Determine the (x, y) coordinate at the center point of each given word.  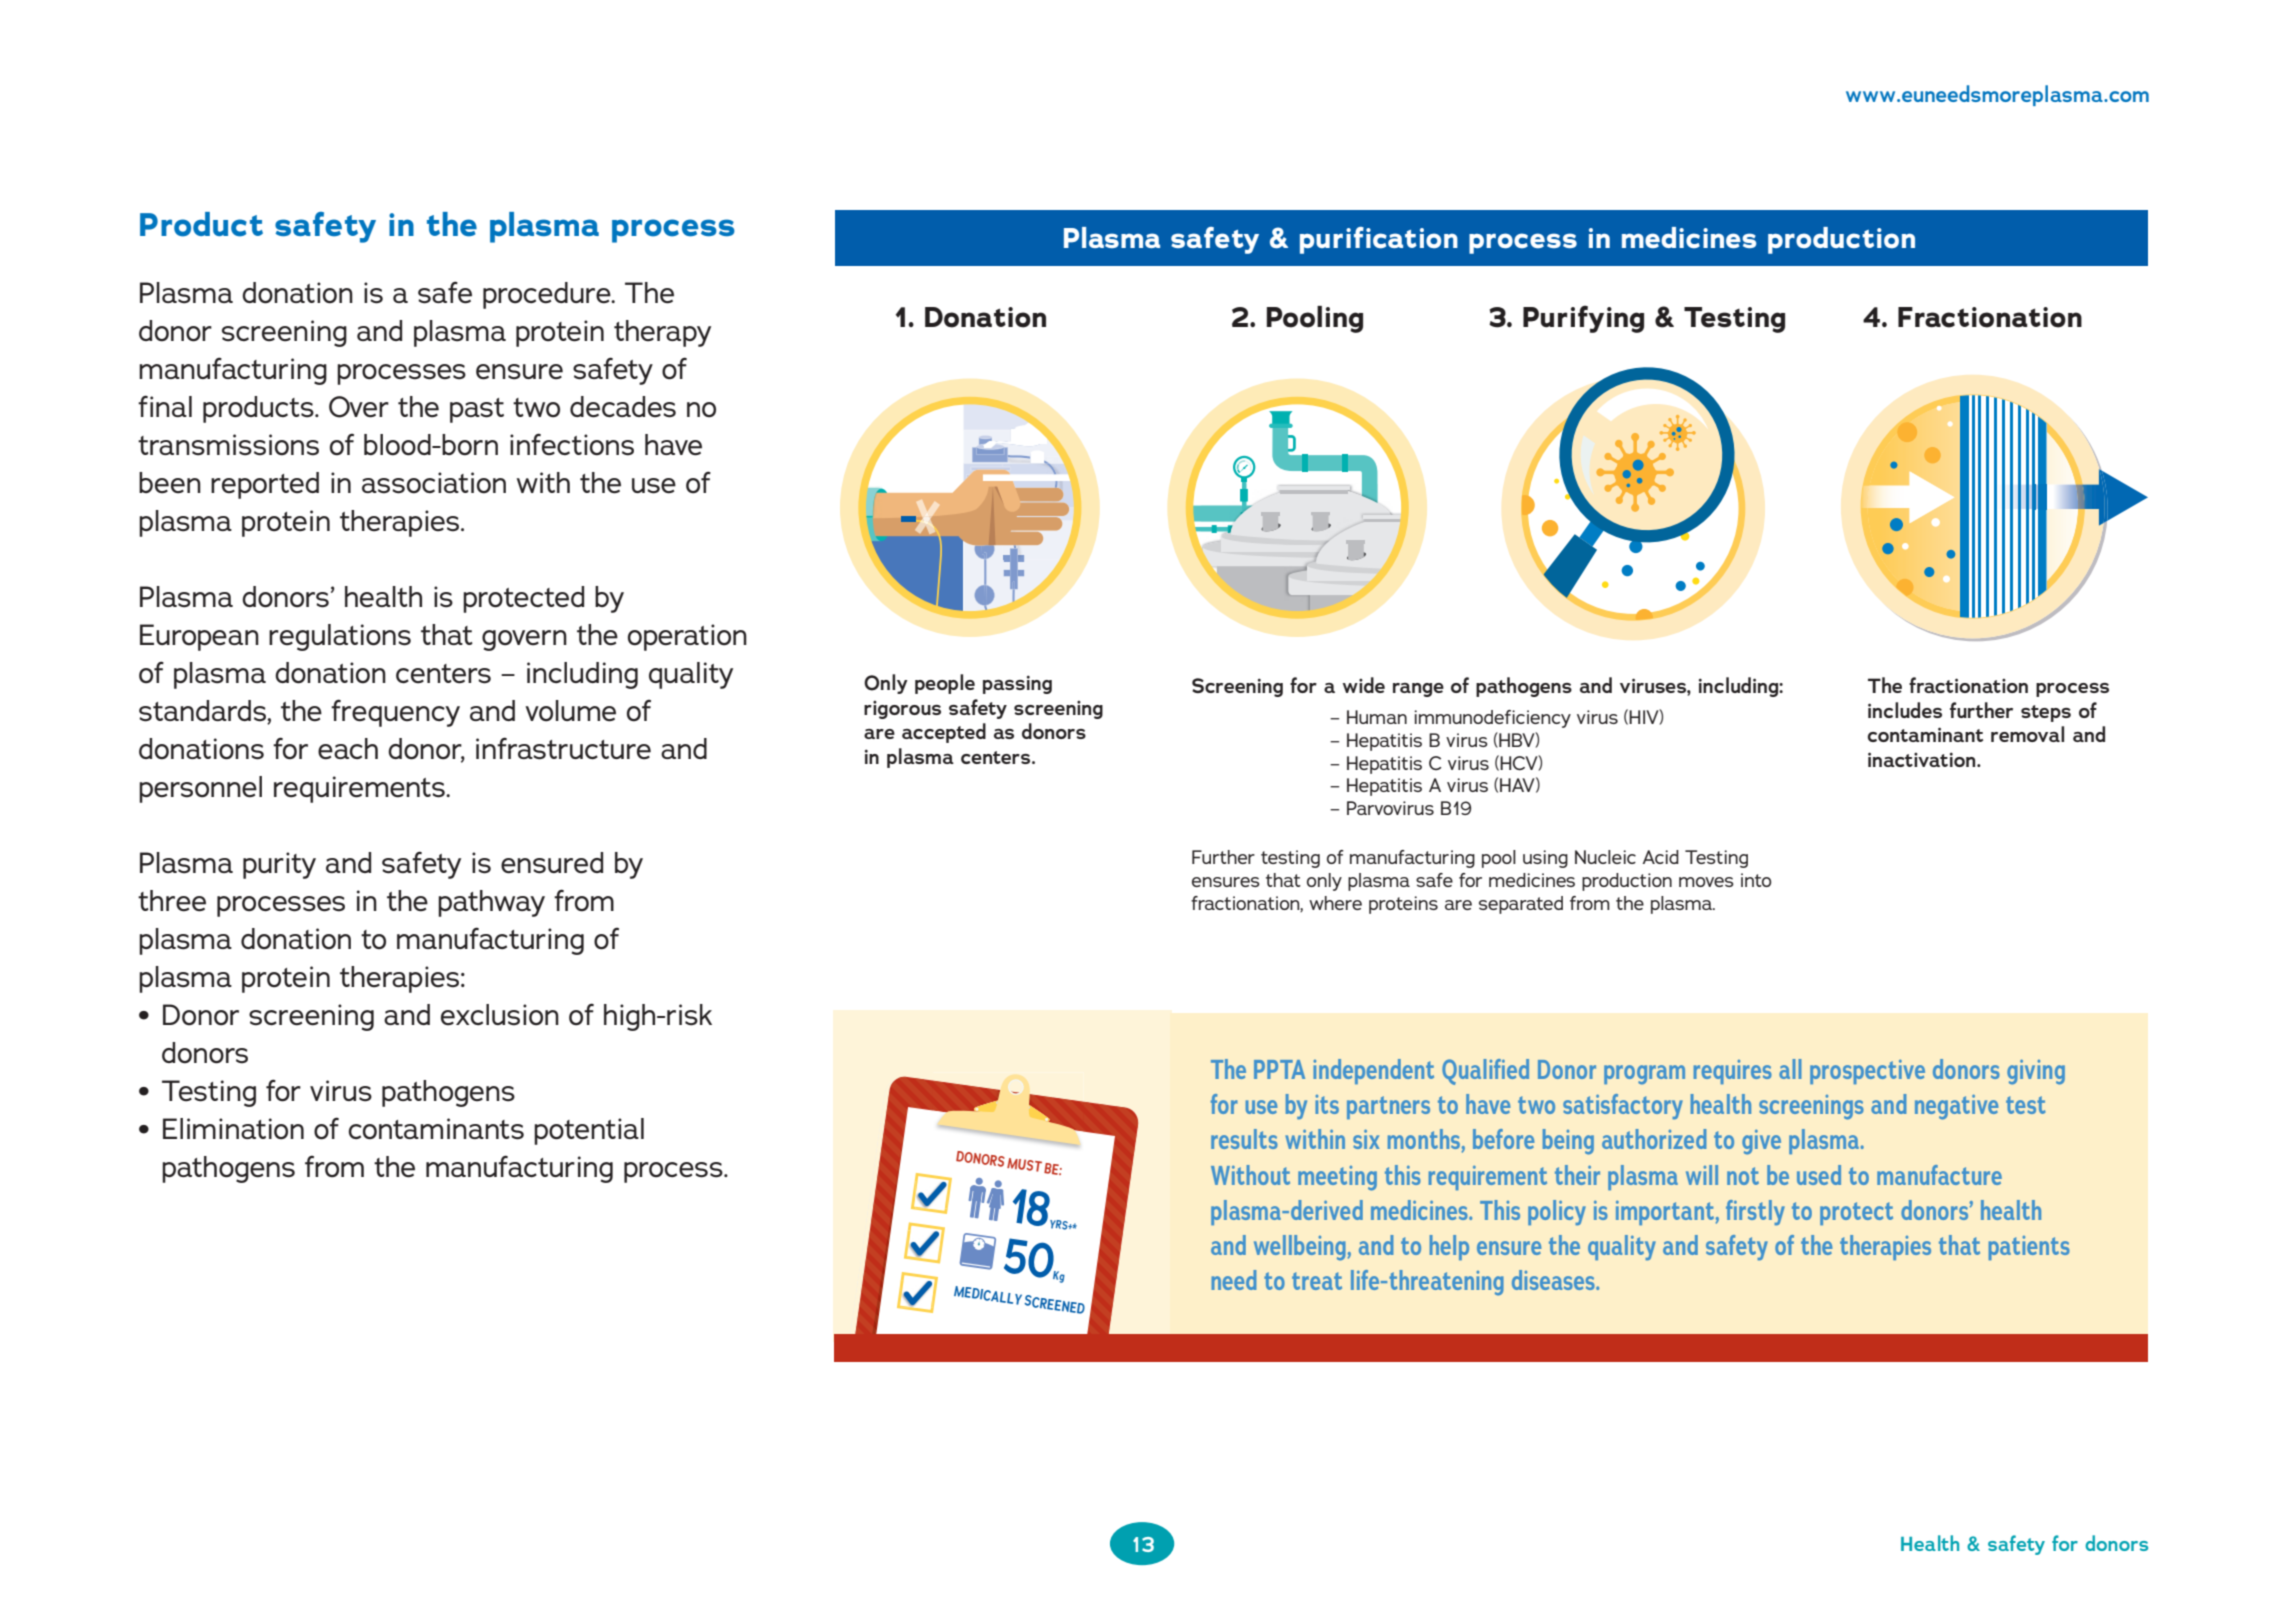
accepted (944, 733)
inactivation (1923, 759)
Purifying (1583, 319)
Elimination (233, 1129)
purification (1379, 240)
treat (1317, 1281)
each (348, 749)
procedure (548, 295)
